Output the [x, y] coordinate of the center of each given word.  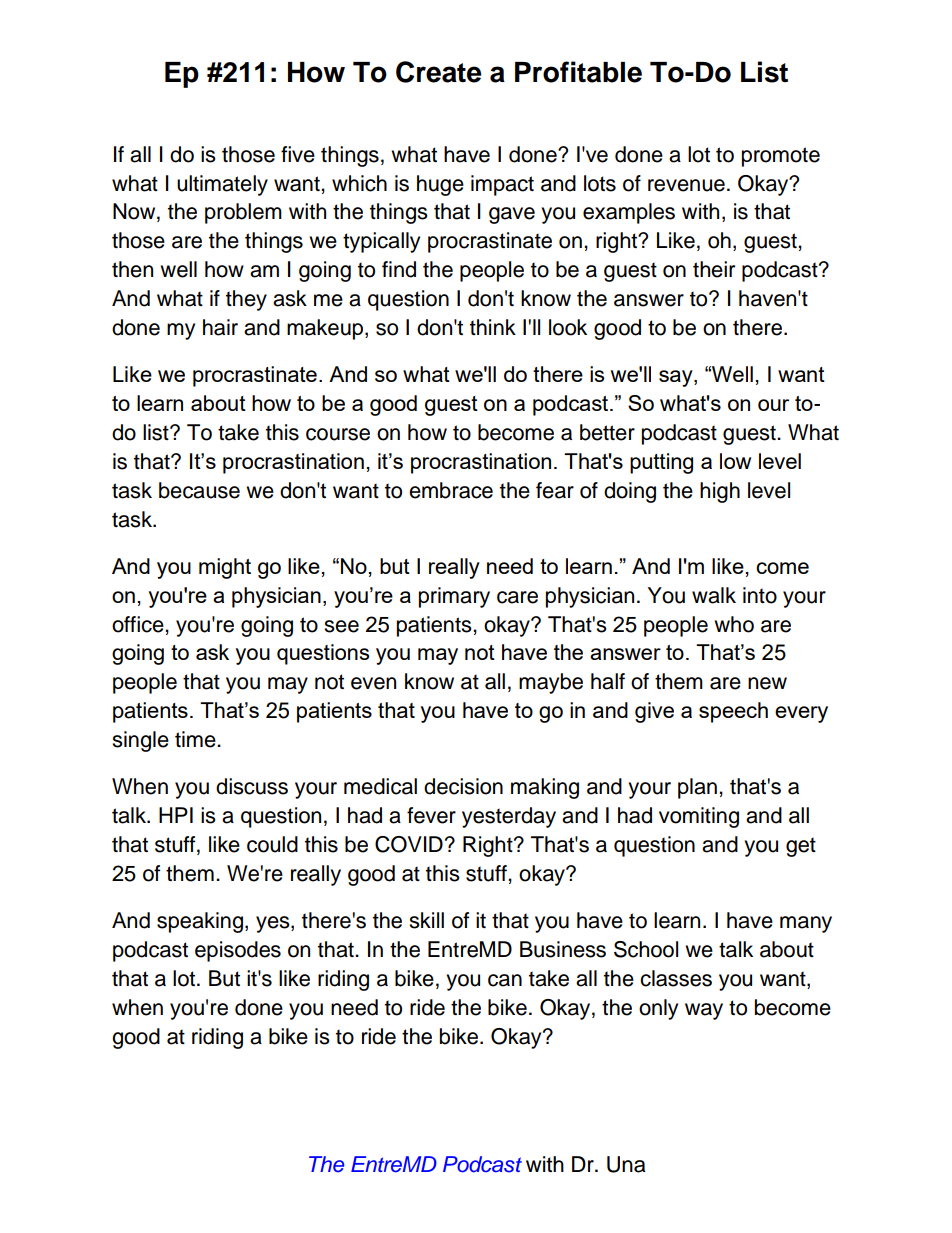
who [734, 624]
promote [781, 157]
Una [626, 1164]
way [704, 1011]
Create [438, 72]
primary [454, 597]
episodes [238, 951]
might [225, 568]
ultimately [222, 185]
